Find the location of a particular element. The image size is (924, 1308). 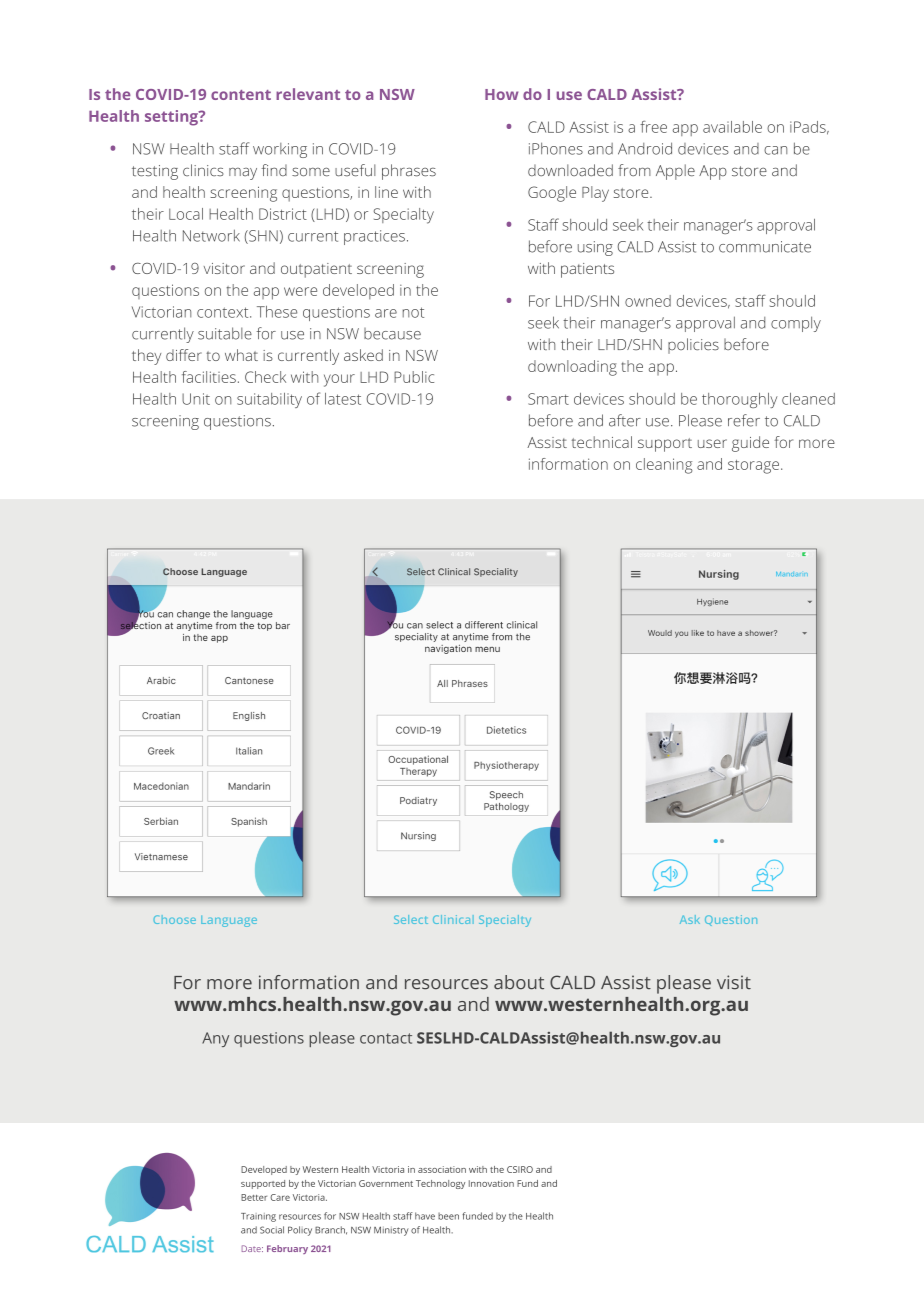

storage is located at coordinates (753, 467).
